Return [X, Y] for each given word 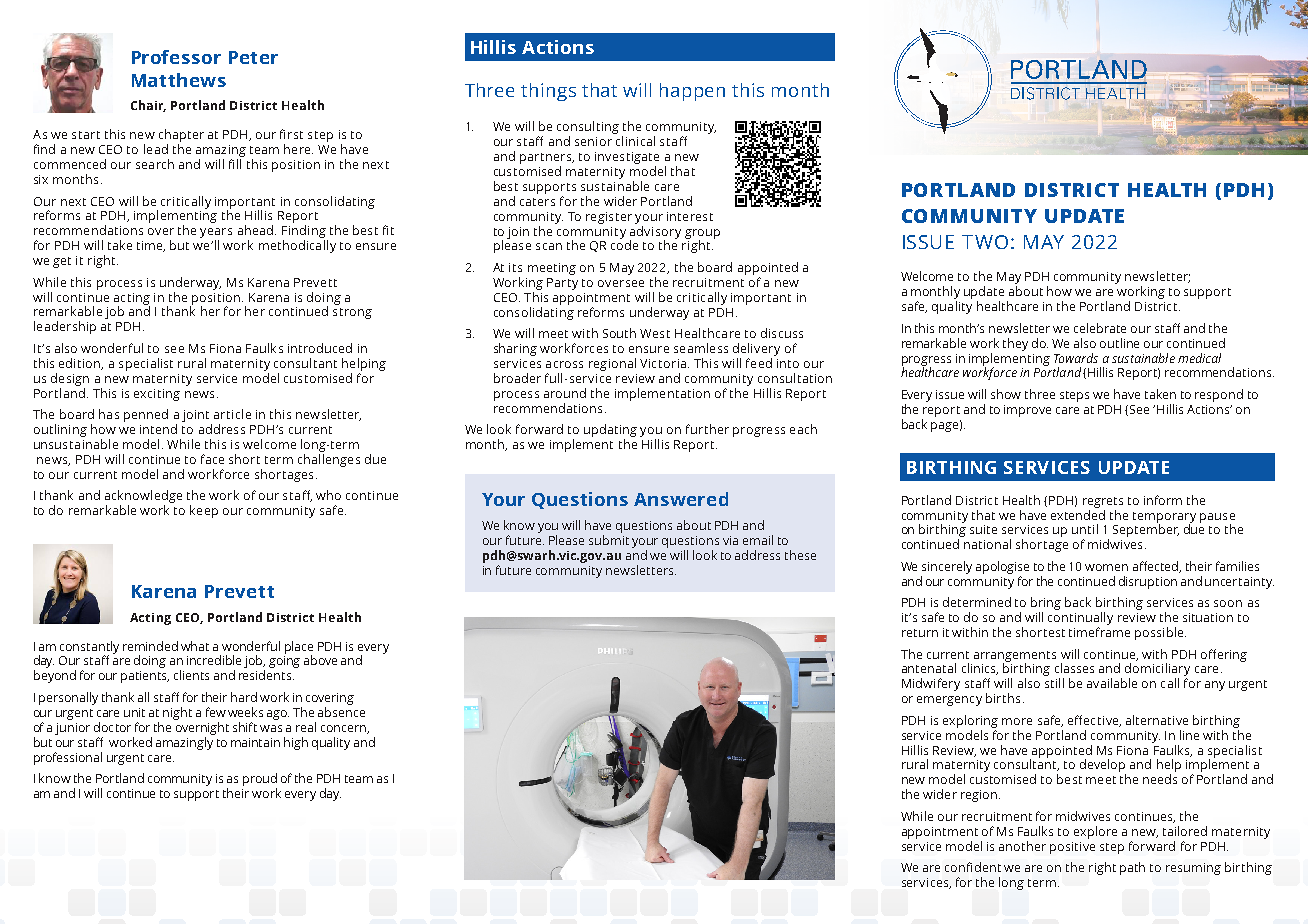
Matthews [179, 80]
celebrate [1100, 328]
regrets [1103, 502]
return [920, 633]
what [195, 646]
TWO [985, 242]
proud [260, 779]
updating [610, 432]
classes [1074, 668]
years [216, 234]
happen [692, 92]
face [212, 459]
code [624, 245]
